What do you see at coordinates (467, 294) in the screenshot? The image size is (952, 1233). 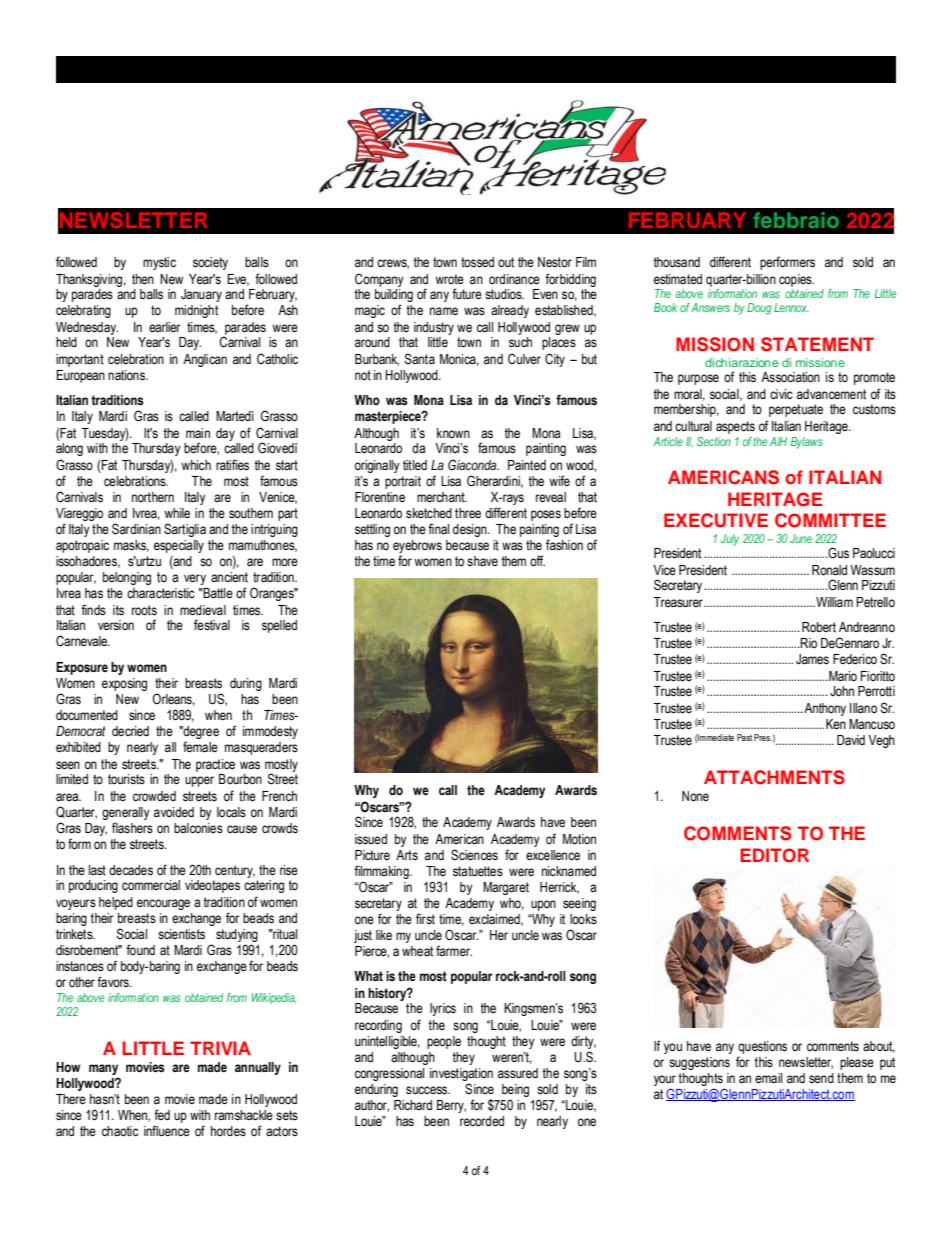 I see `future` at bounding box center [467, 294].
